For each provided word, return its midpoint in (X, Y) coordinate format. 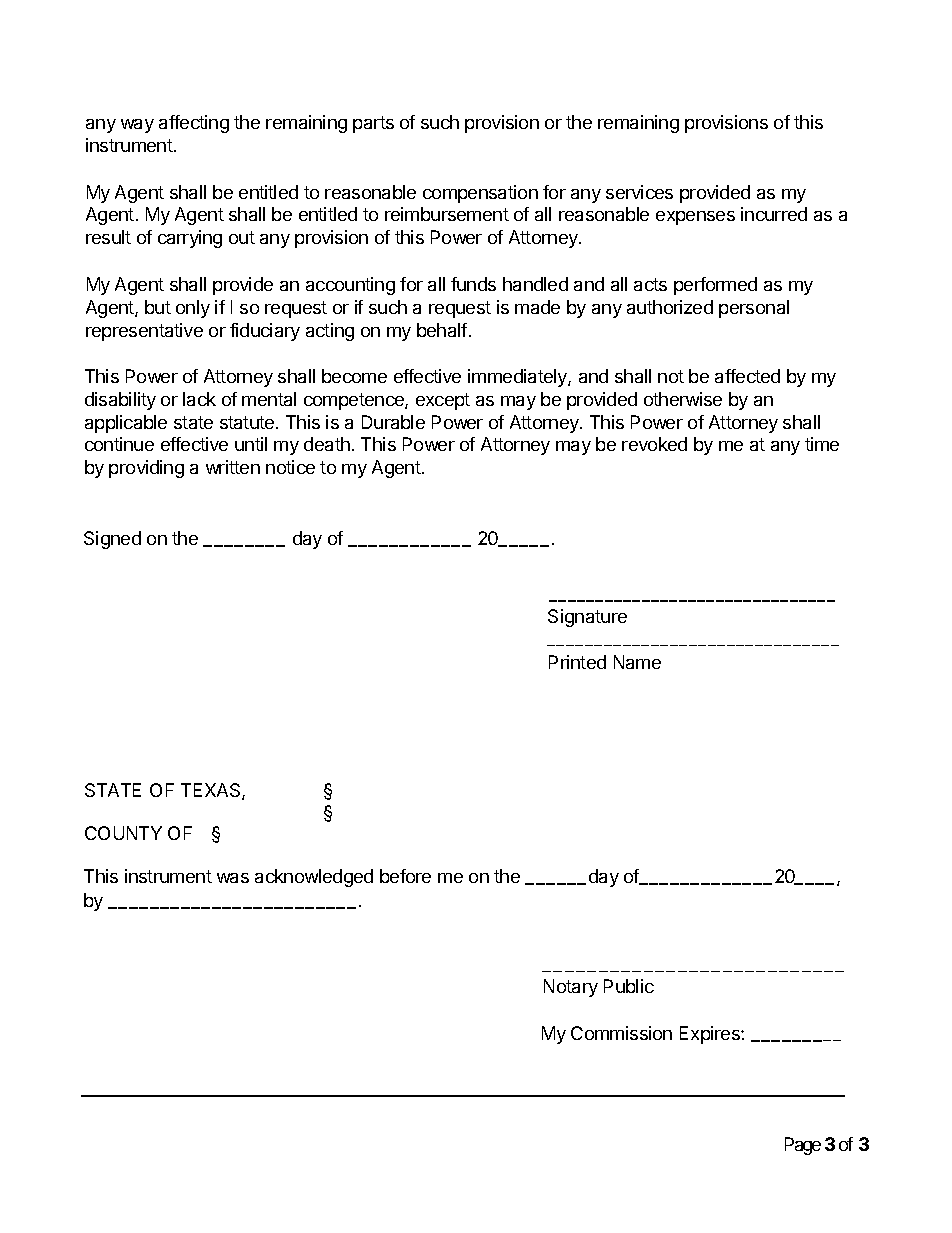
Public (629, 986)
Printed (577, 662)
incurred (774, 214)
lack (199, 399)
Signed (112, 540)
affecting (194, 124)
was (233, 878)
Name (637, 662)
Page (803, 1146)
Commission (621, 1033)
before (405, 876)
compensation (480, 194)
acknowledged (314, 878)
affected (747, 376)
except (443, 401)
